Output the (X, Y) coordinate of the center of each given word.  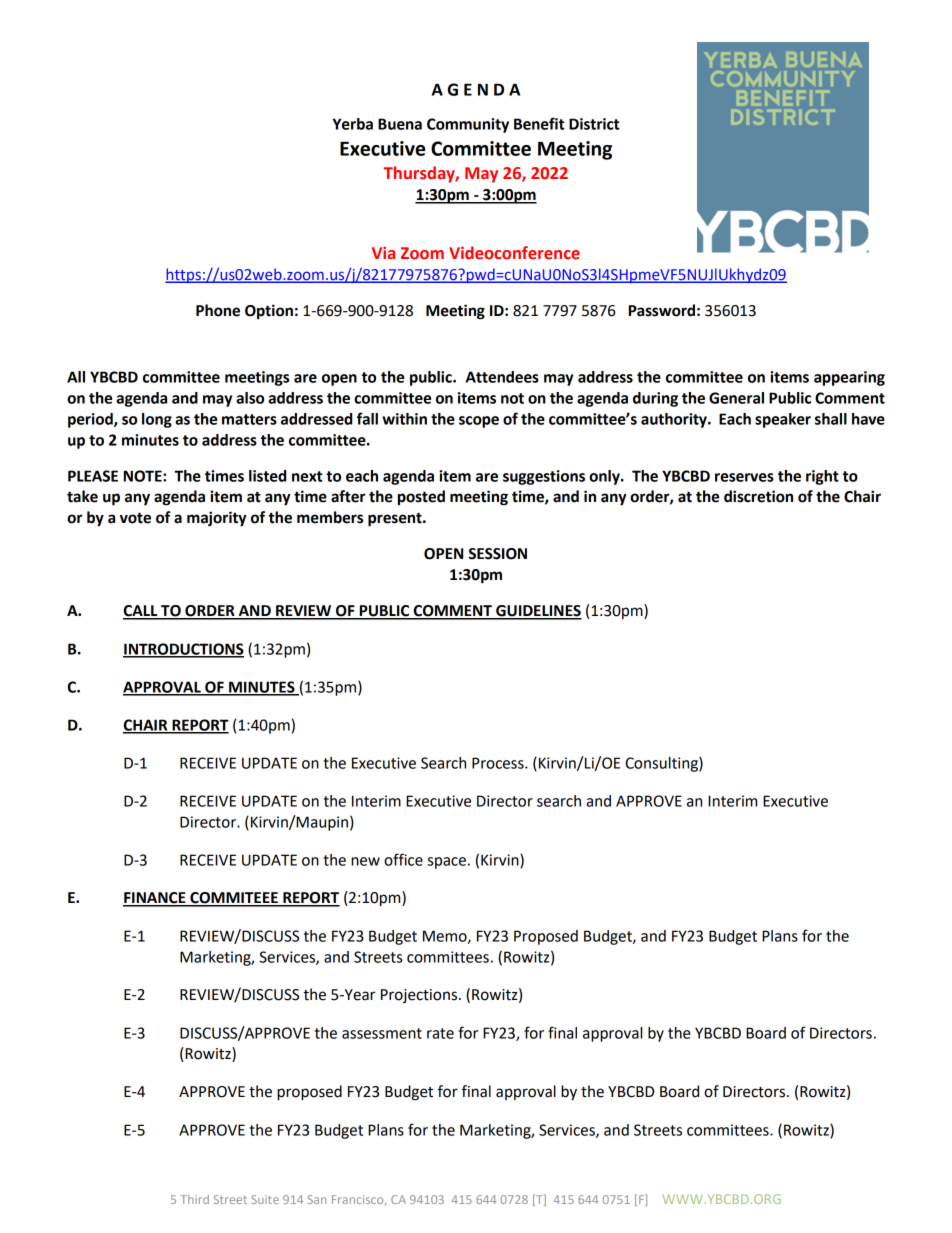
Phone (218, 310)
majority (217, 519)
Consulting (662, 764)
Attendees (502, 377)
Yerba (352, 124)
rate (440, 1033)
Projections (419, 996)
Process (499, 763)
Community (468, 125)
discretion (758, 496)
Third (195, 1199)
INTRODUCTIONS (183, 650)
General (736, 398)
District (594, 124)
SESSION (498, 554)
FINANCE (155, 899)
